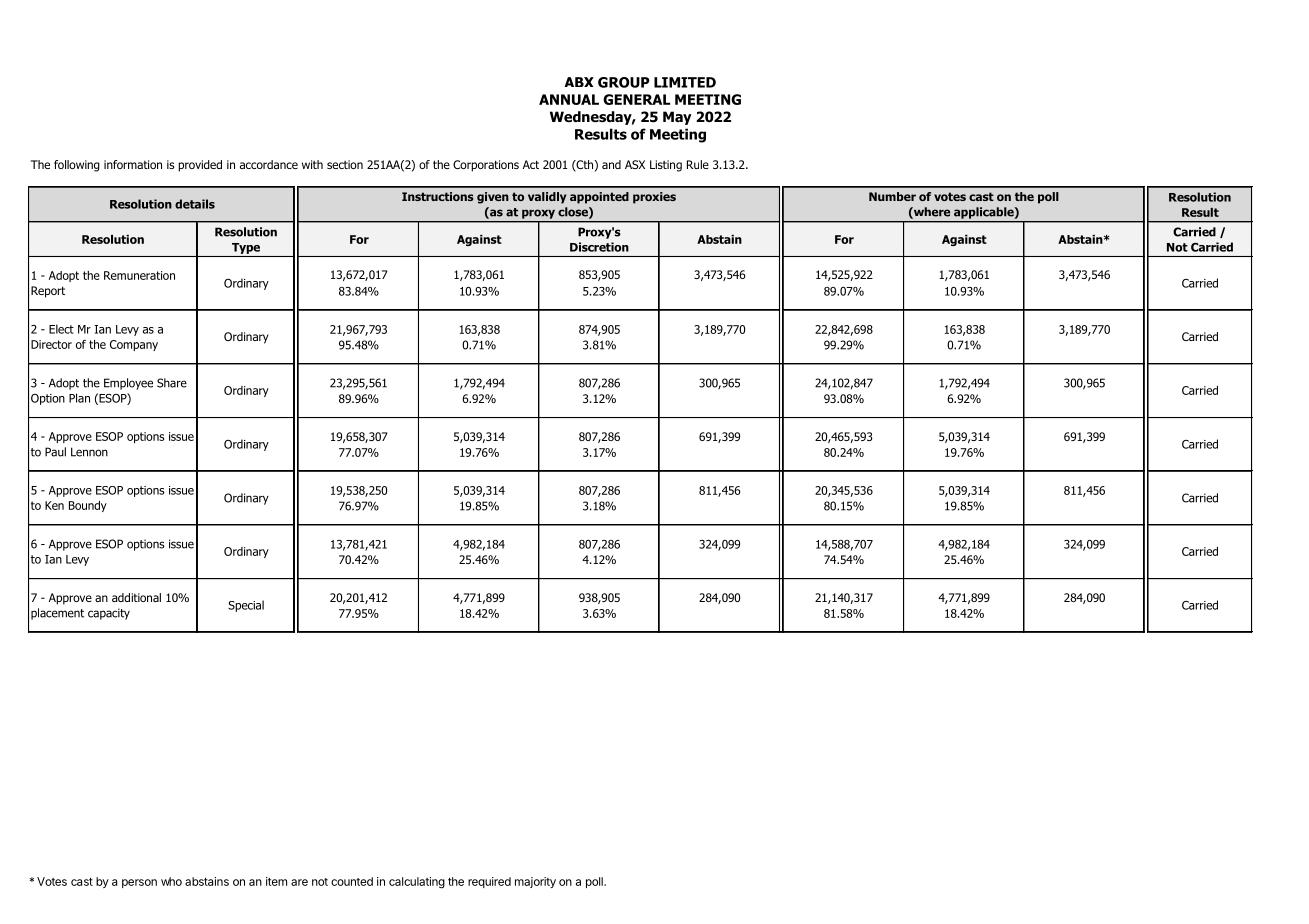  What do you see at coordinates (171, 881) in the page?
I see `who` at bounding box center [171, 881].
